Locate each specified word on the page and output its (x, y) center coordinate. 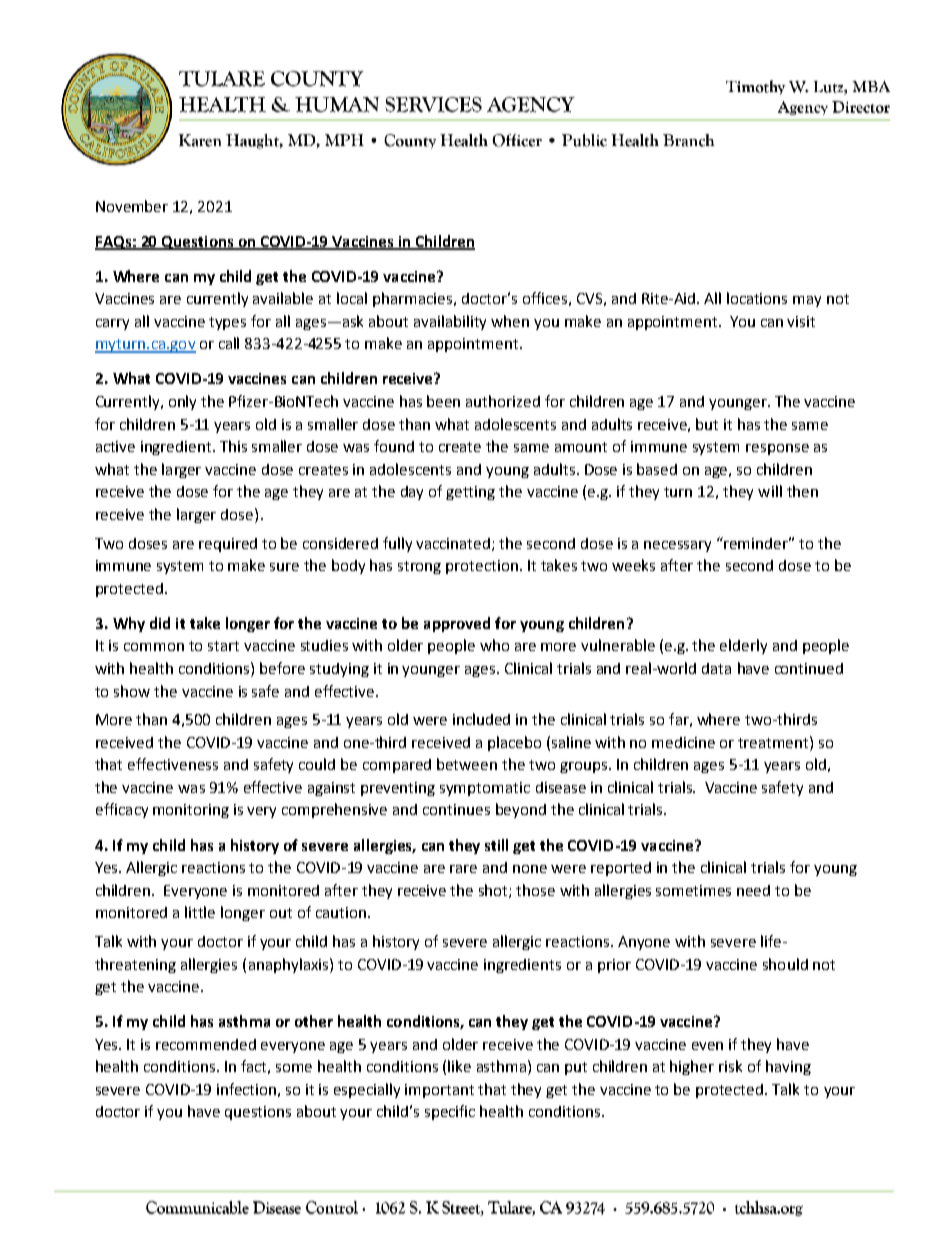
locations (757, 298)
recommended (206, 1044)
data (716, 668)
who (494, 645)
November (132, 206)
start (223, 646)
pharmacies (414, 299)
